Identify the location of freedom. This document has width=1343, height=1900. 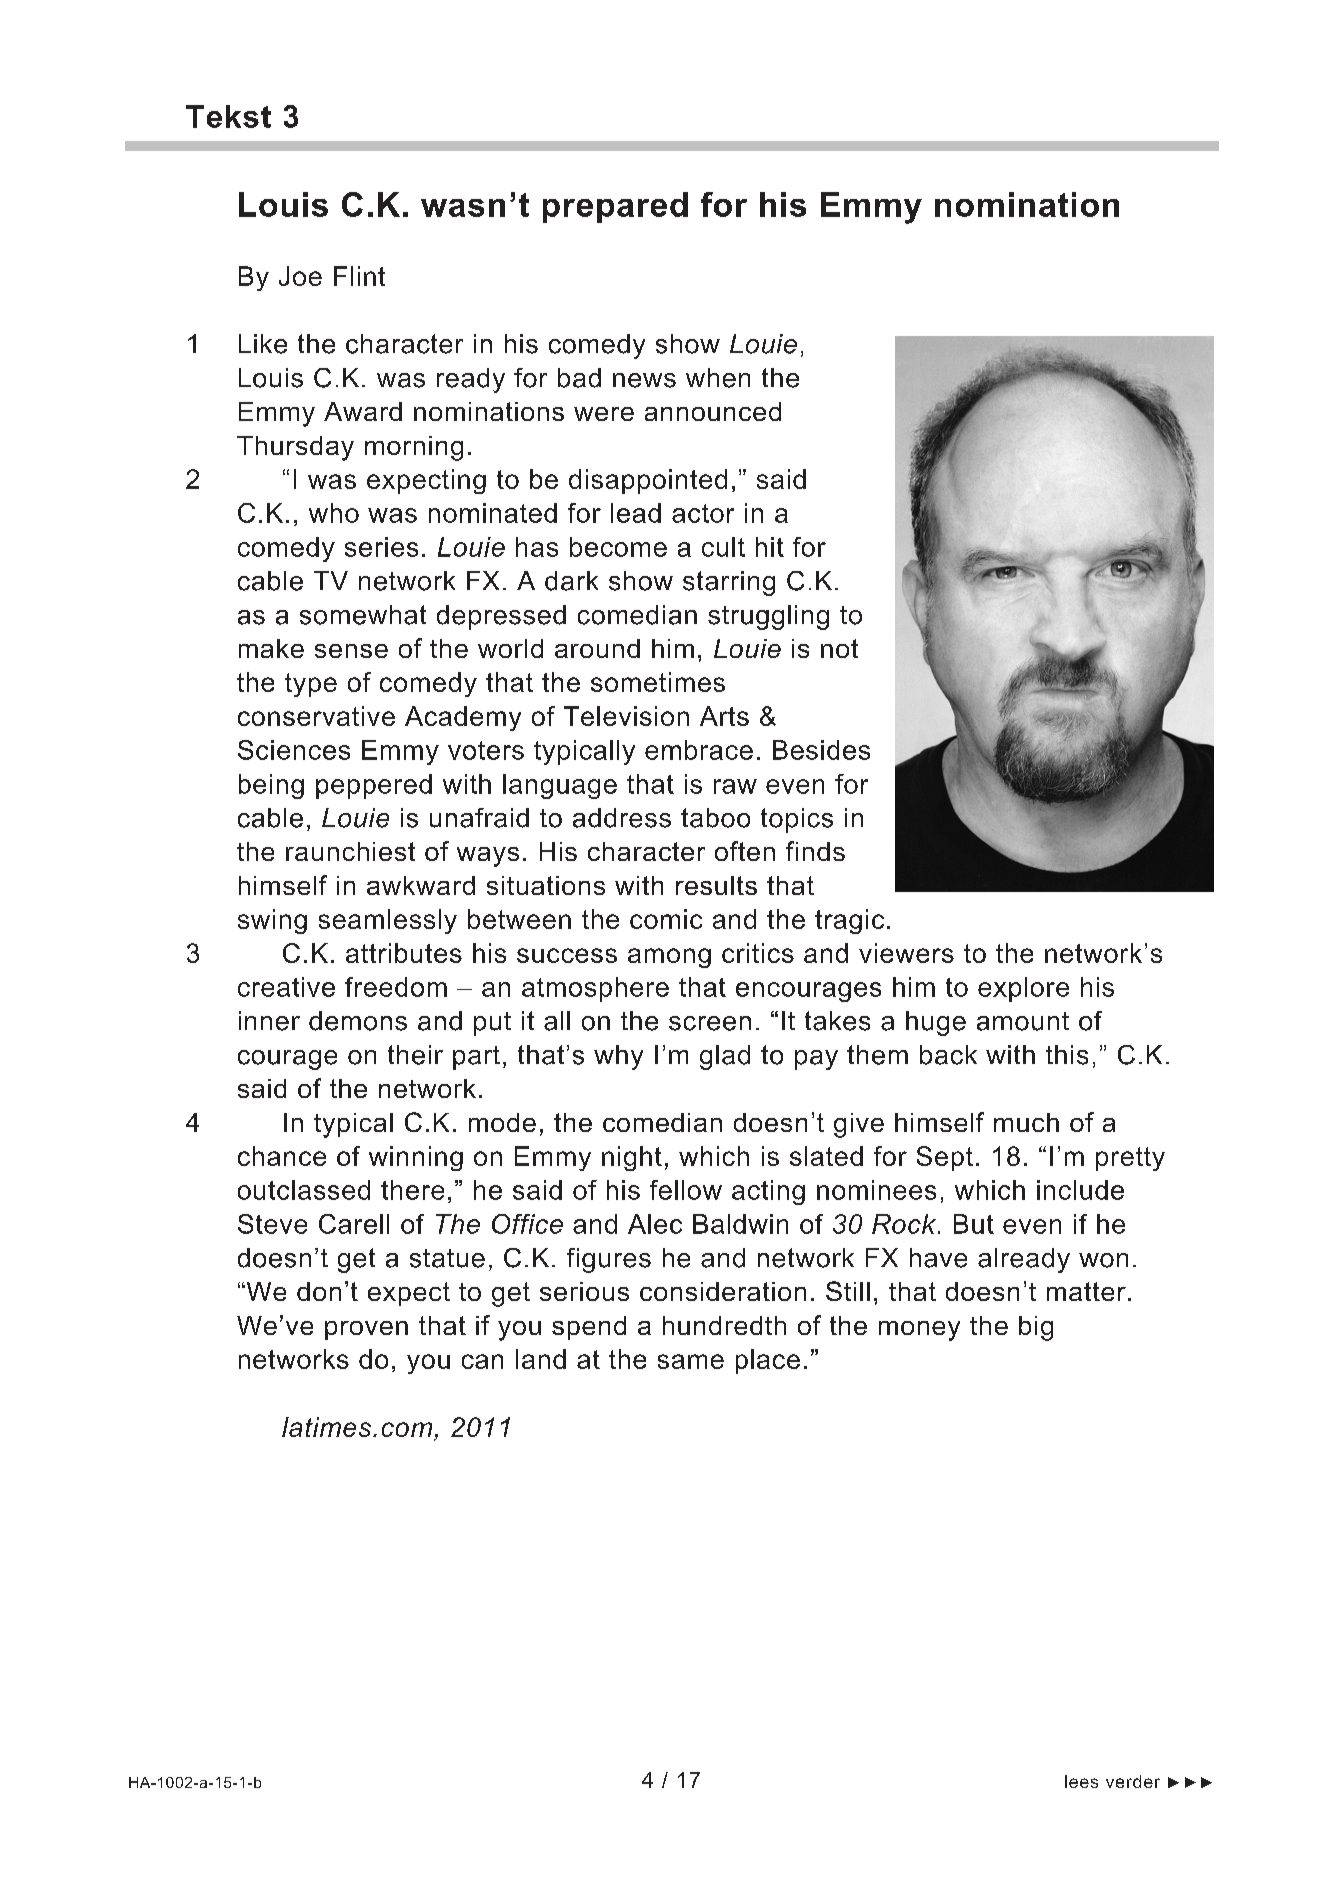
(396, 987).
